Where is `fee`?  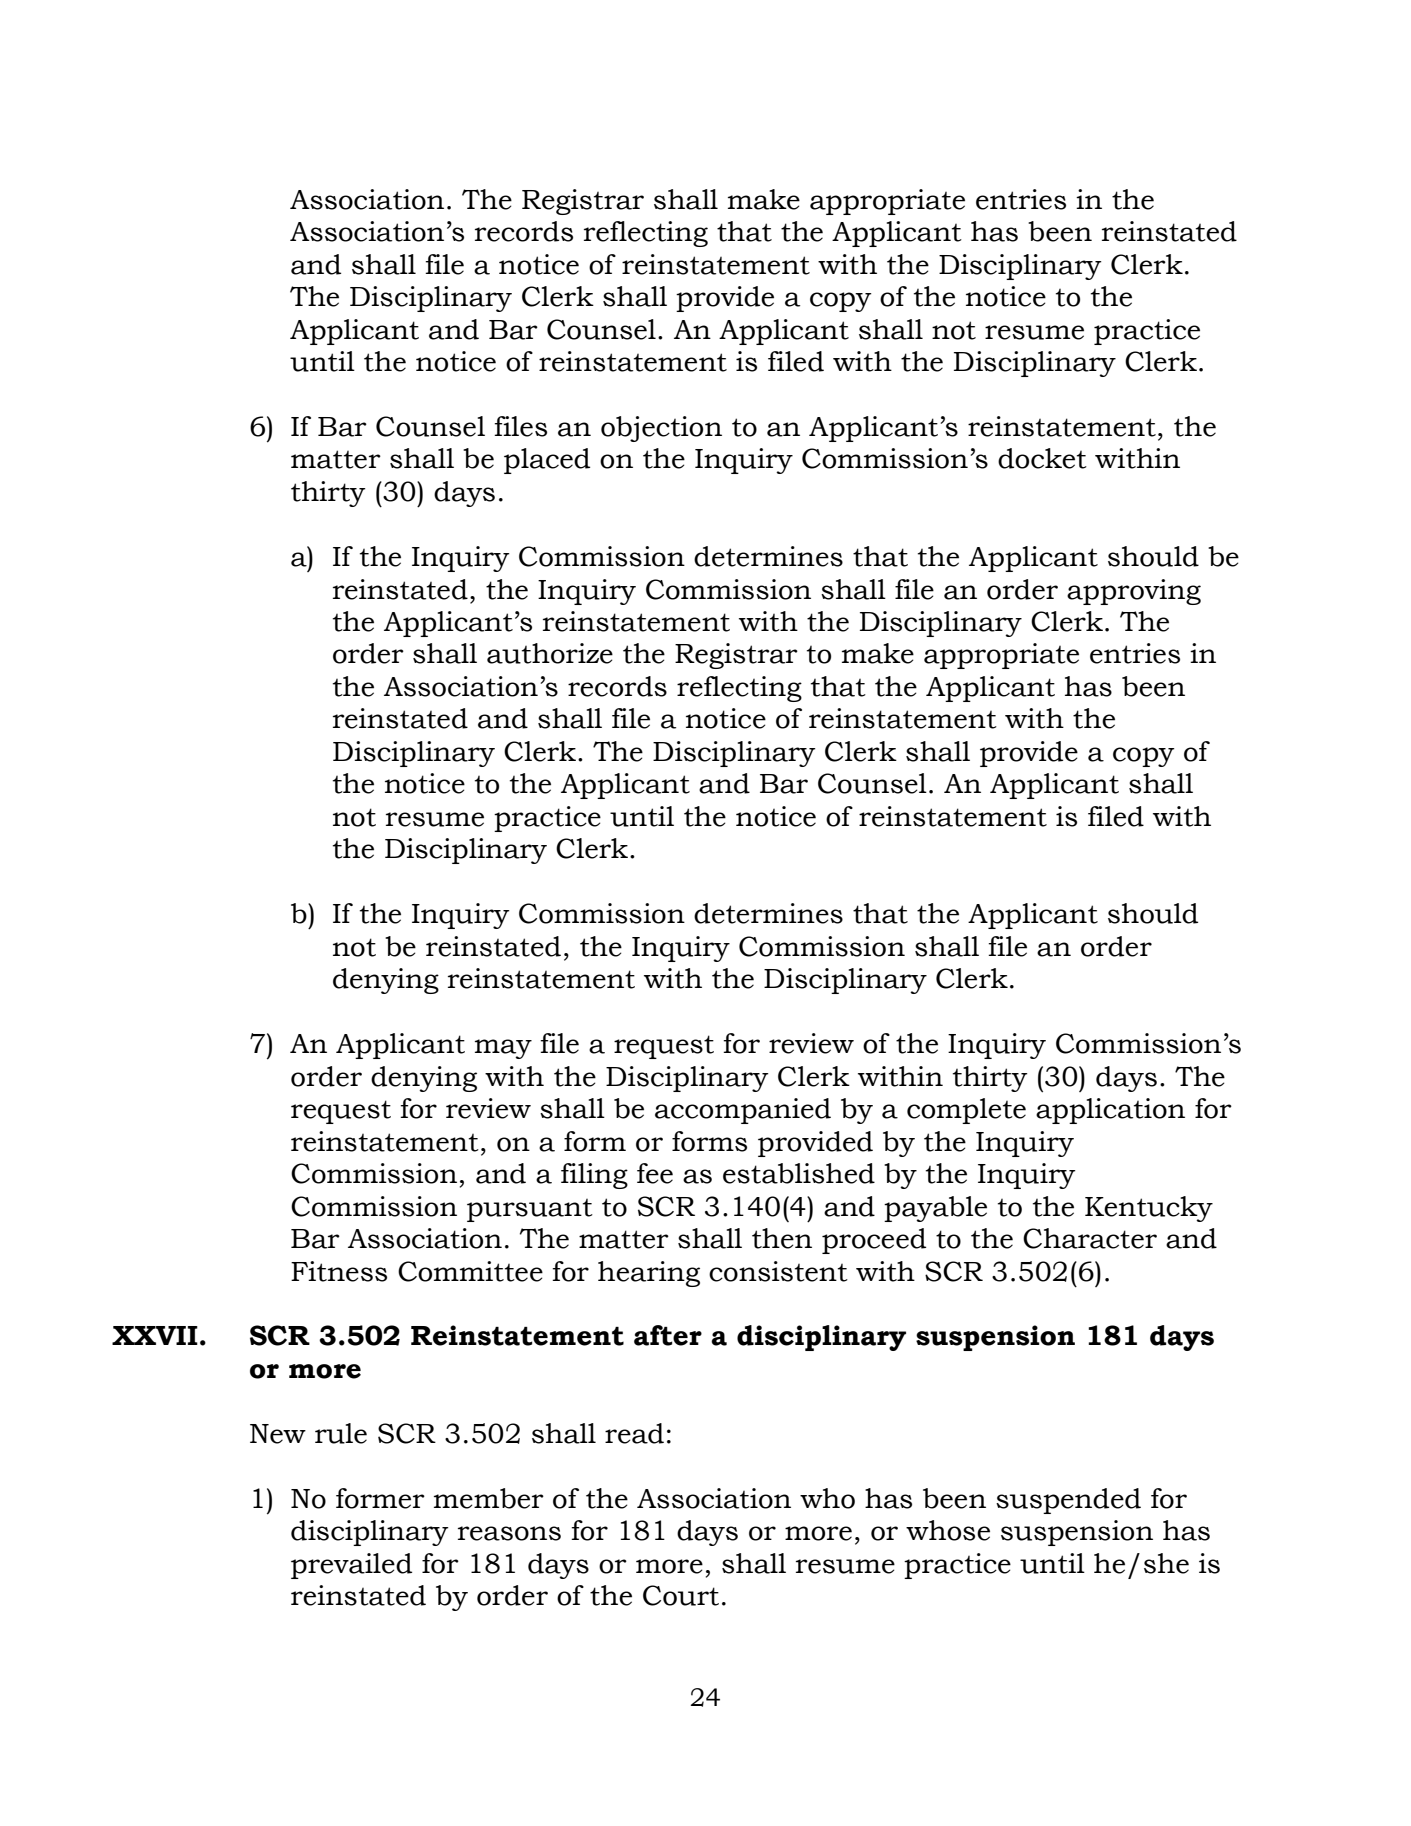
fee is located at coordinates (655, 1173).
